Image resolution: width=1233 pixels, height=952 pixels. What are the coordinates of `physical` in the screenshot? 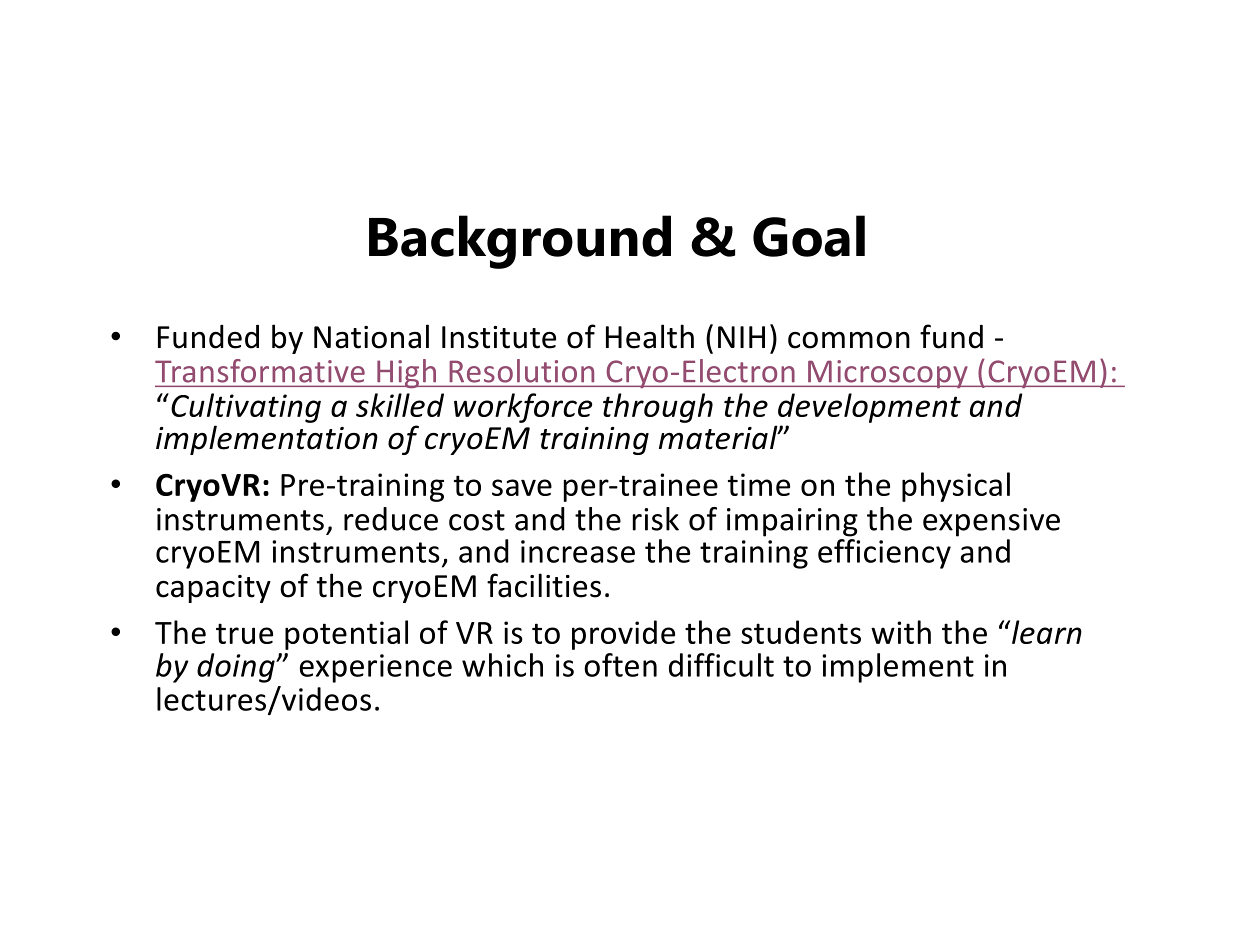 It's located at (956, 487).
